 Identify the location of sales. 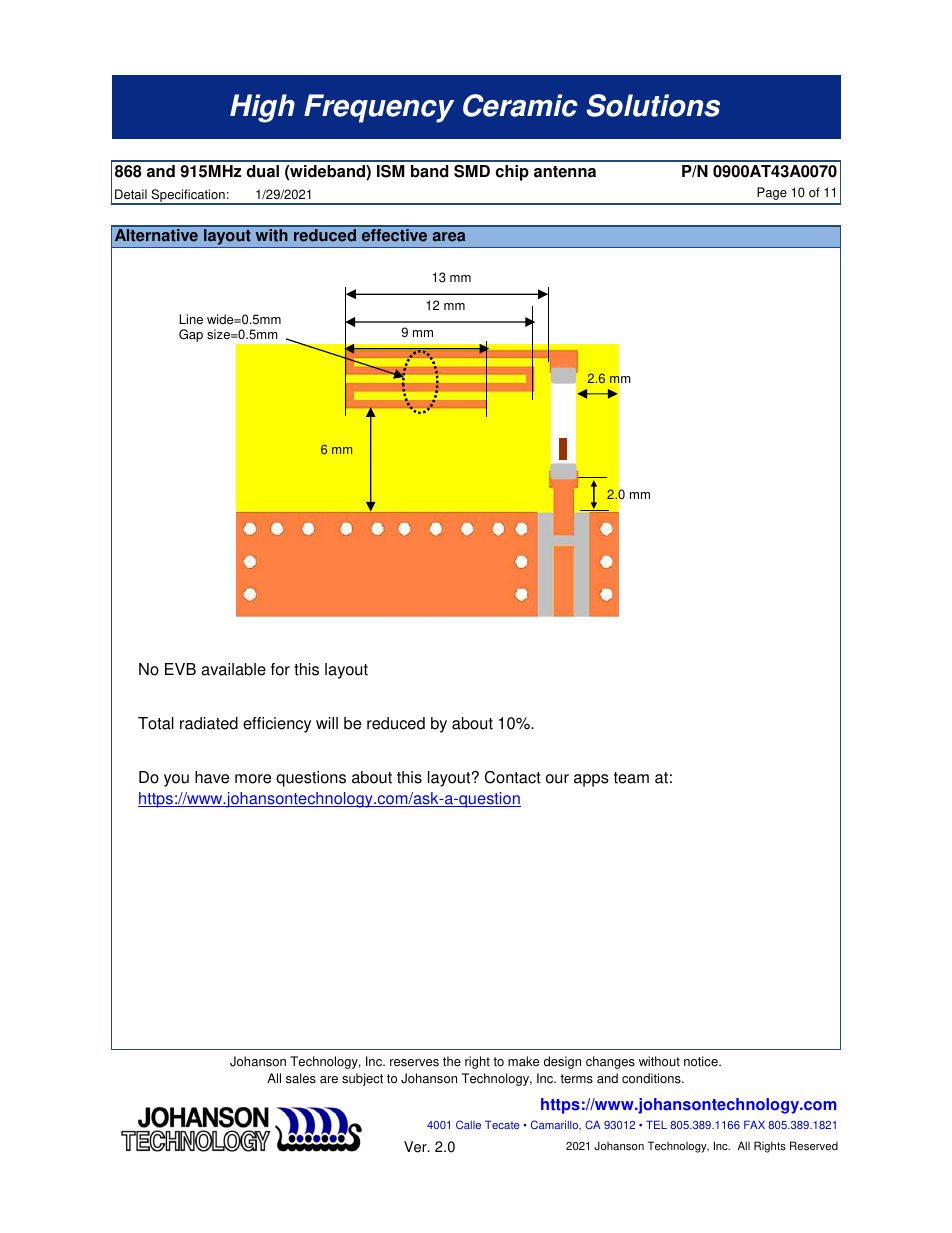
(301, 1078).
